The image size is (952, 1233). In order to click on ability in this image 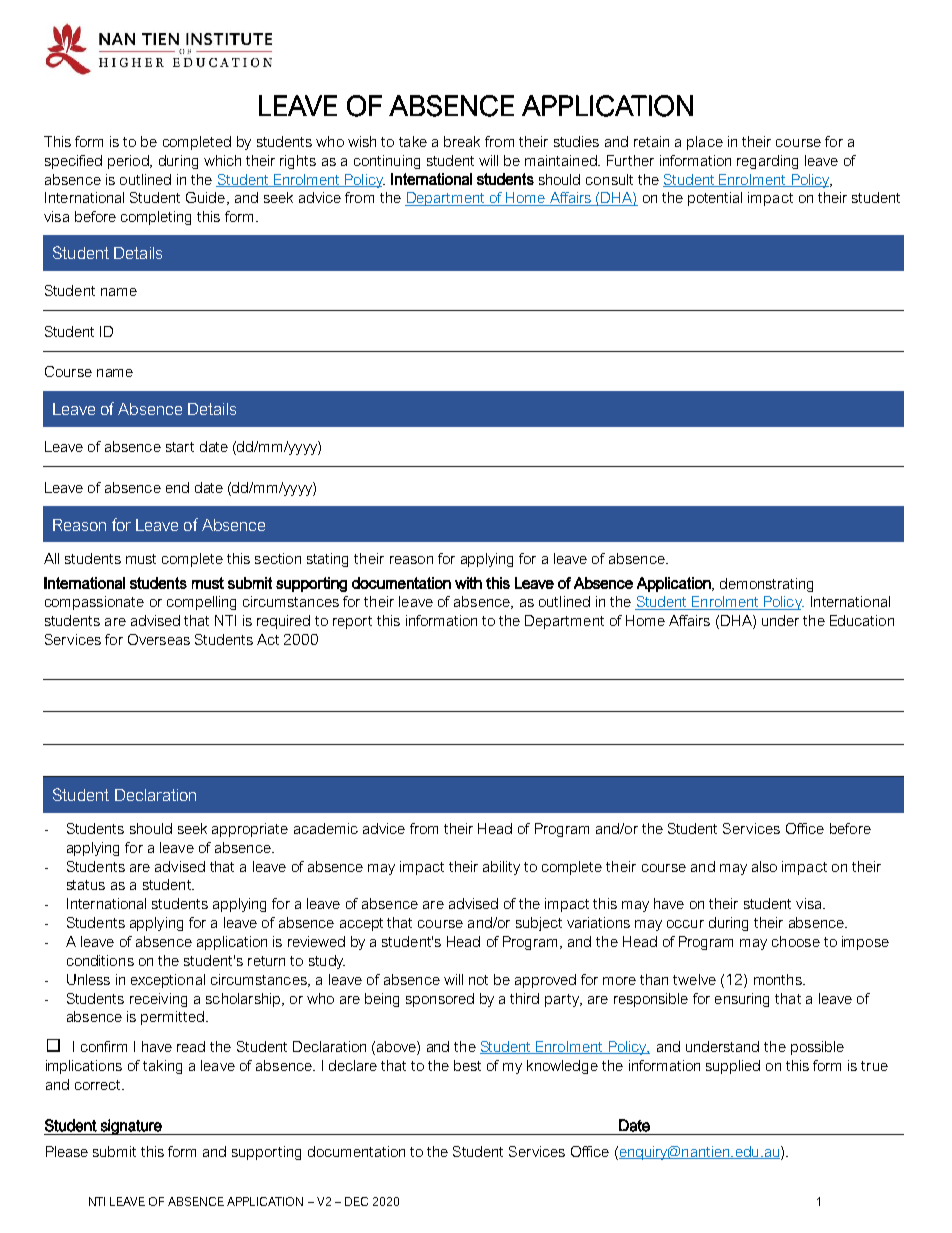, I will do `click(501, 868)`.
